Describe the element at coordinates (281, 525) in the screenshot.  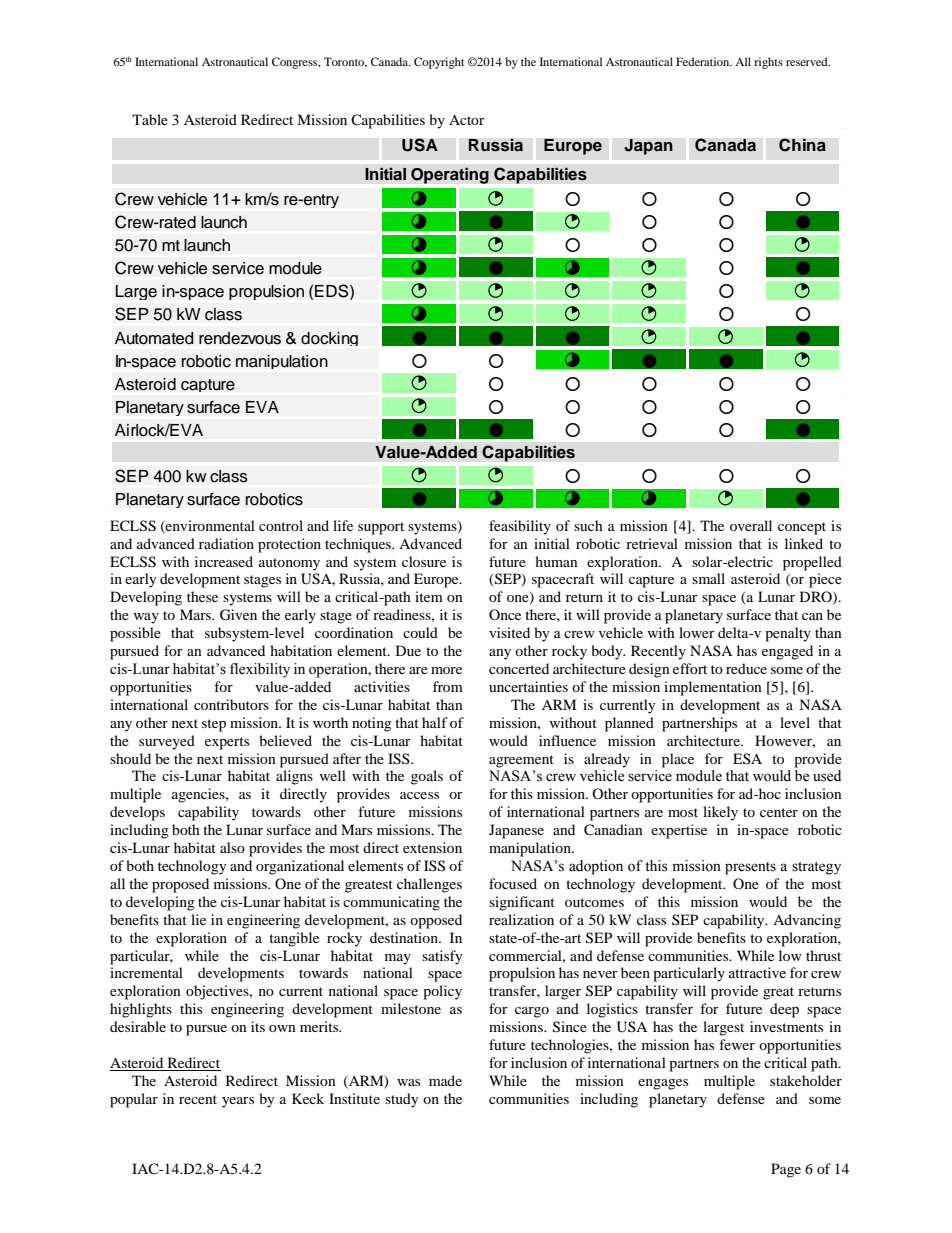
I see `control` at that location.
